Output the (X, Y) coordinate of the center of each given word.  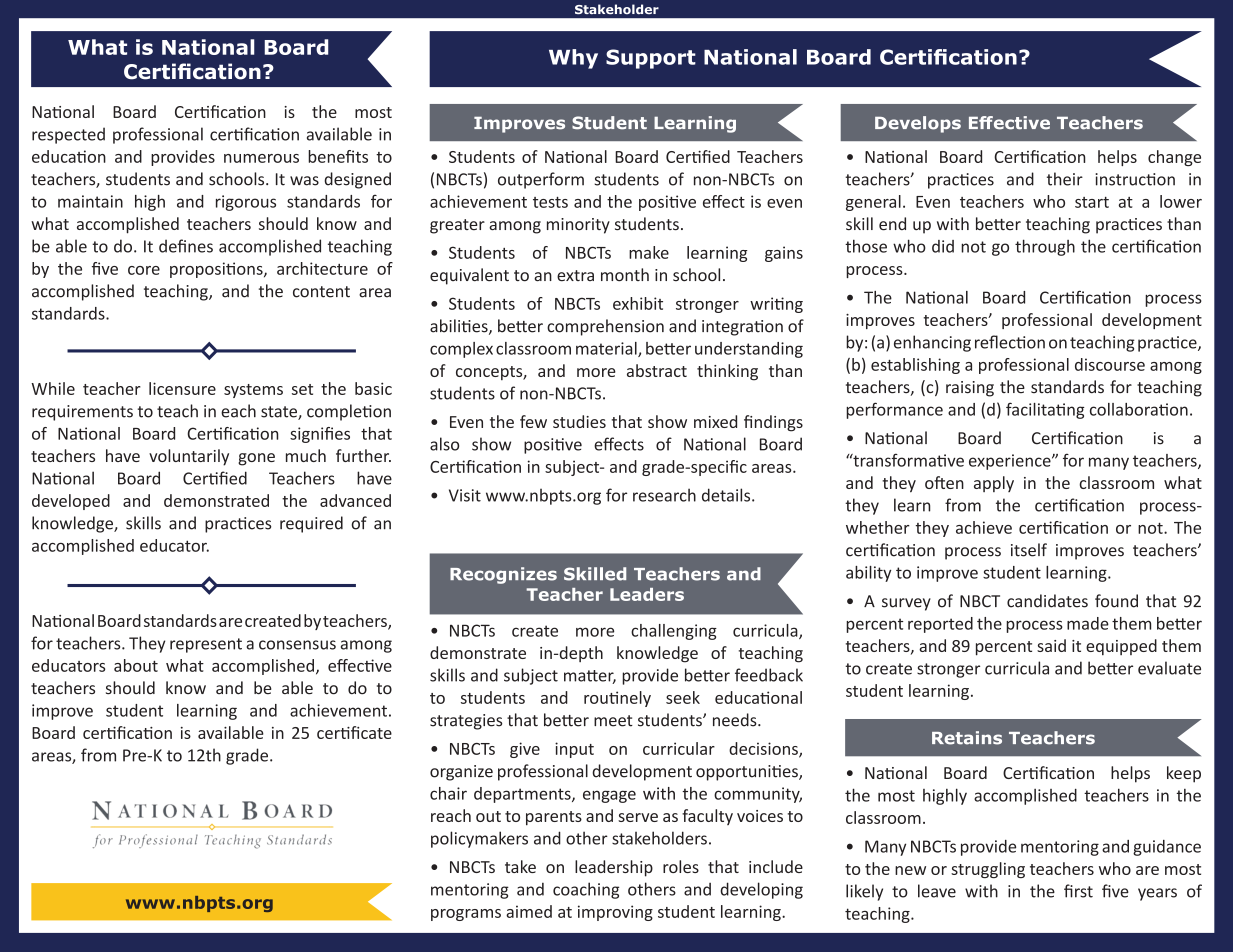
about (136, 665)
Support (651, 59)
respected (68, 135)
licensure (182, 388)
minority (578, 226)
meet (613, 721)
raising (970, 389)
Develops (918, 124)
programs (466, 915)
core (144, 270)
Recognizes (503, 575)
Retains (967, 738)
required (311, 524)
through (1045, 247)
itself (1029, 550)
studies (579, 421)
